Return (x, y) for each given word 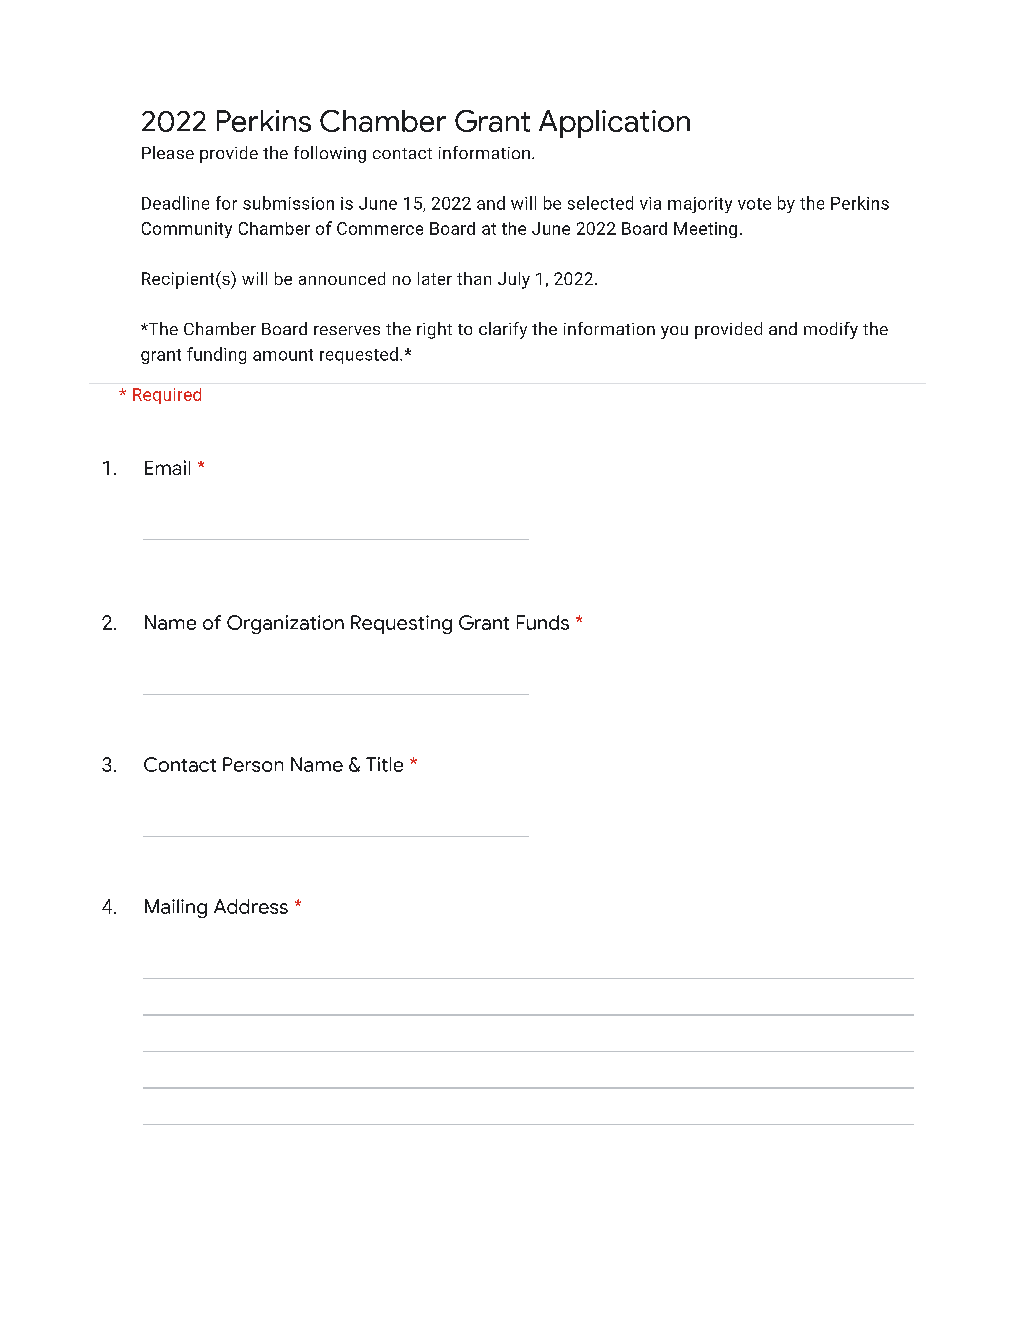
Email (167, 467)
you (674, 332)
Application (614, 124)
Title (384, 764)
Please (168, 152)
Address (251, 906)
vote (754, 204)
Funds (543, 622)
